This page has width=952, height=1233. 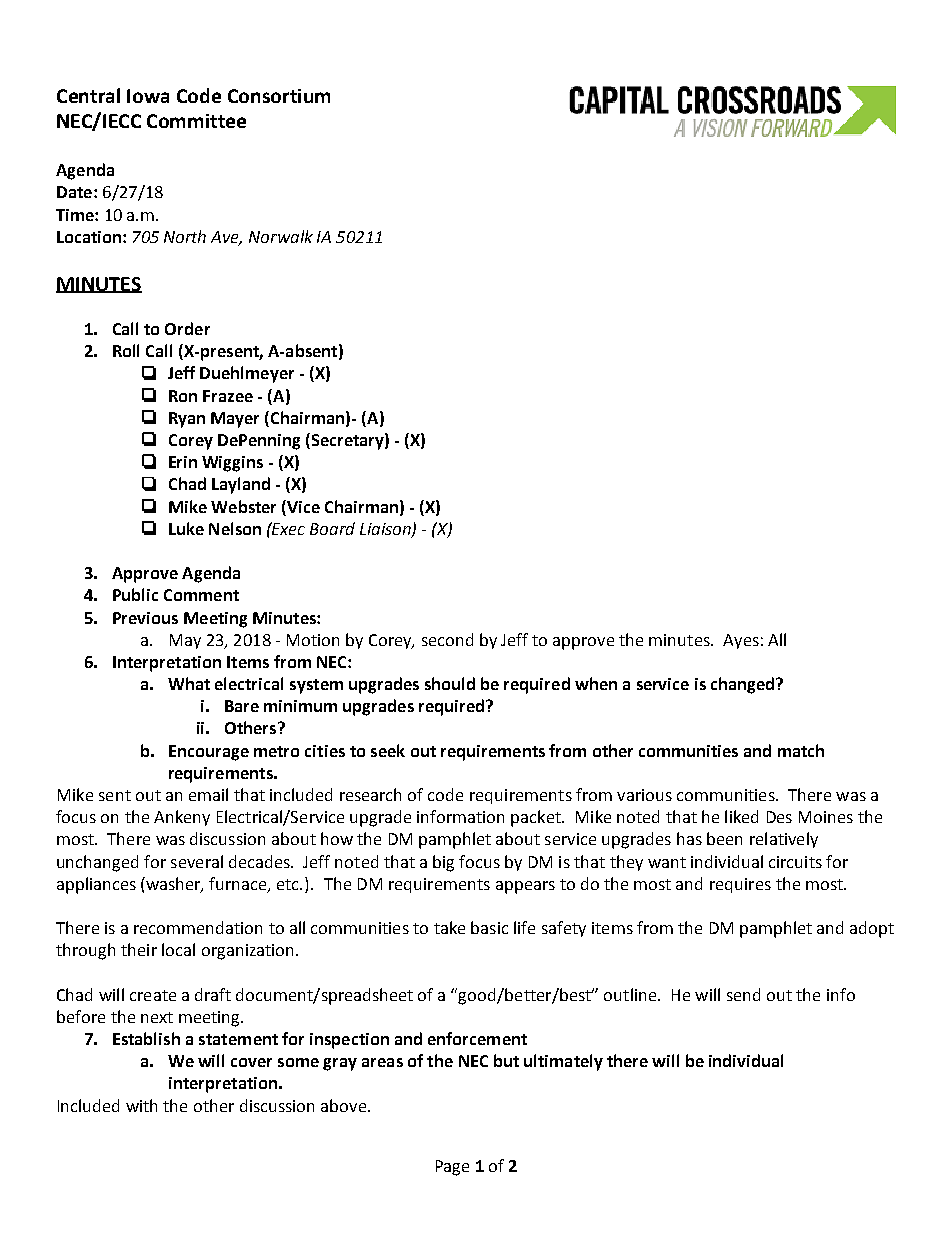 What do you see at coordinates (279, 96) in the page?
I see `Consortium` at bounding box center [279, 96].
